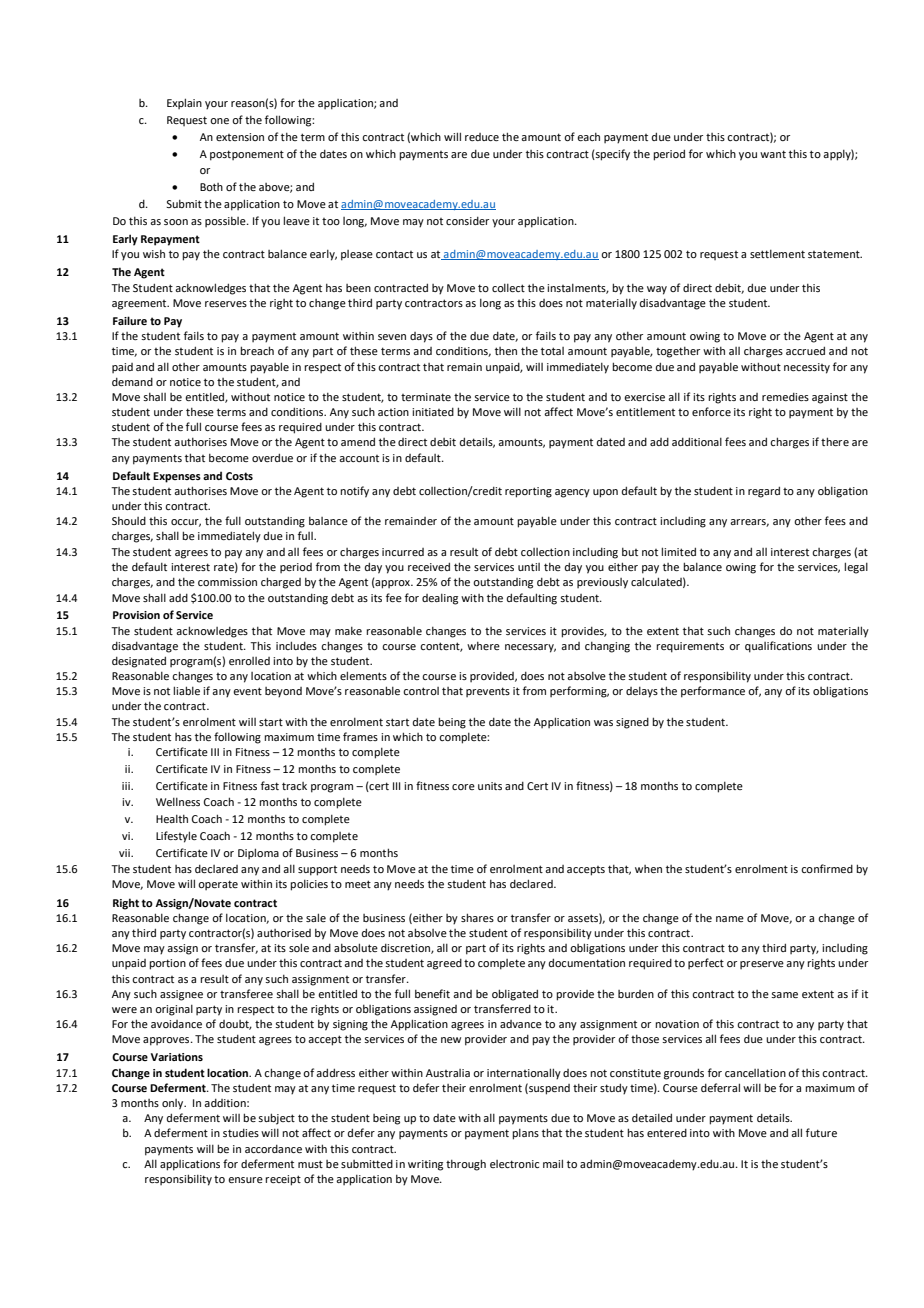 Image resolution: width=924 pixels, height=1308 pixels. What do you see at coordinates (482, 137) in the screenshot?
I see `reduce` at bounding box center [482, 137].
